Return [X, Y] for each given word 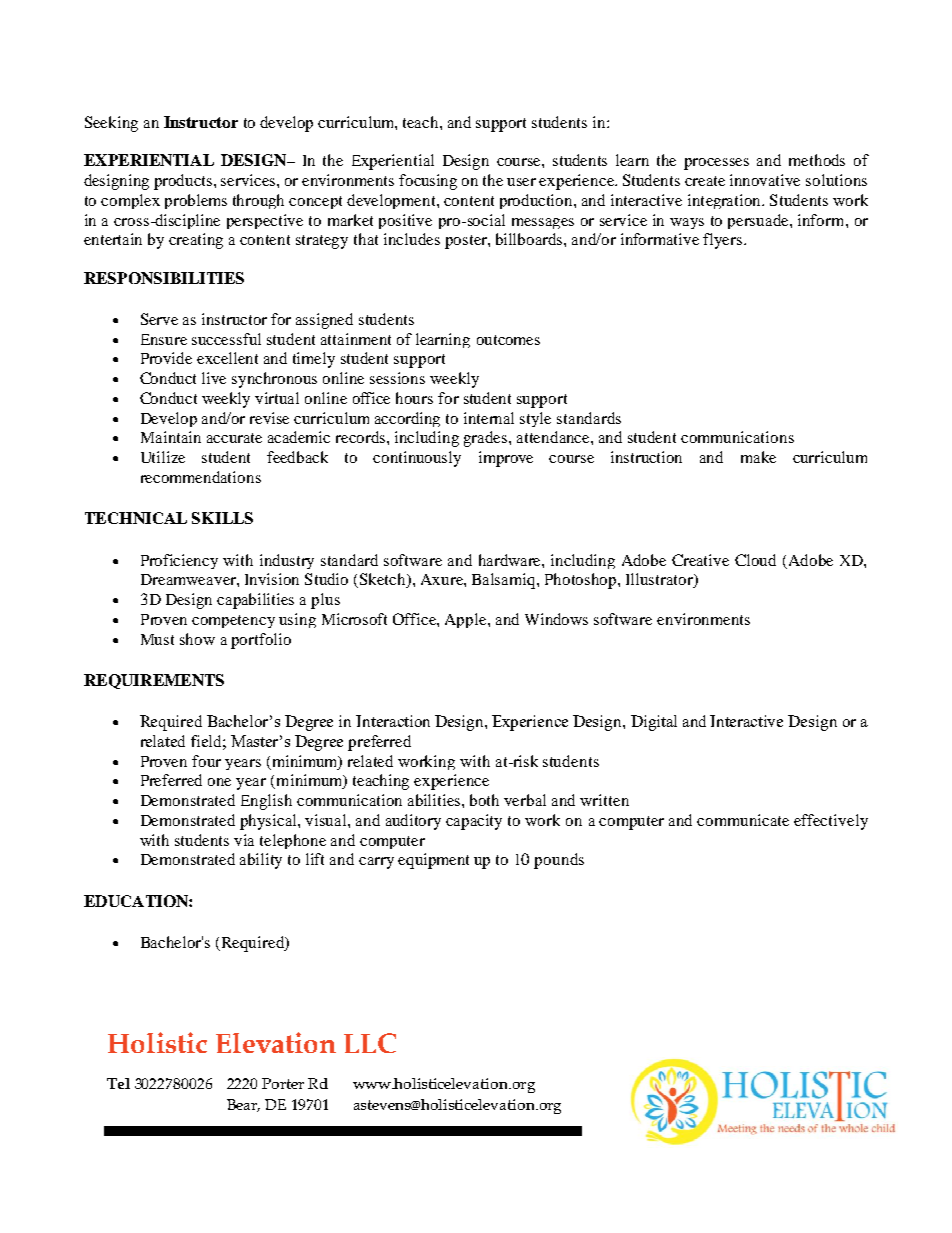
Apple [467, 620]
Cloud [755, 560]
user [521, 182]
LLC [370, 1043]
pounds [559, 861]
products [184, 182]
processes [716, 164]
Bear [243, 1105]
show [197, 639]
